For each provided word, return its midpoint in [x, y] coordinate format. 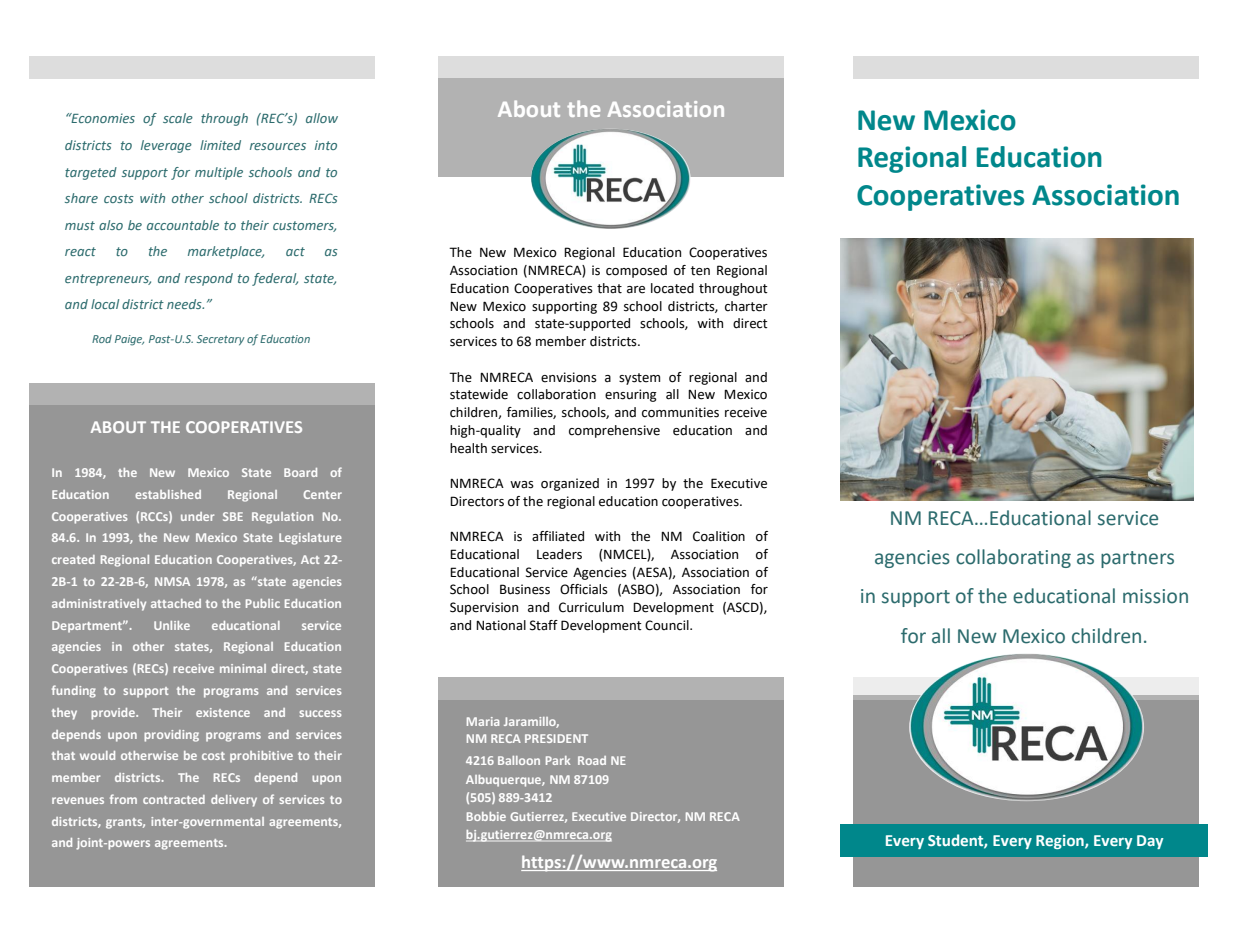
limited [220, 145]
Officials [584, 589]
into [326, 145]
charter [746, 306]
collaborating [1013, 558]
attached [176, 603]
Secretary [221, 340]
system [639, 379]
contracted [174, 799]
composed [636, 271]
